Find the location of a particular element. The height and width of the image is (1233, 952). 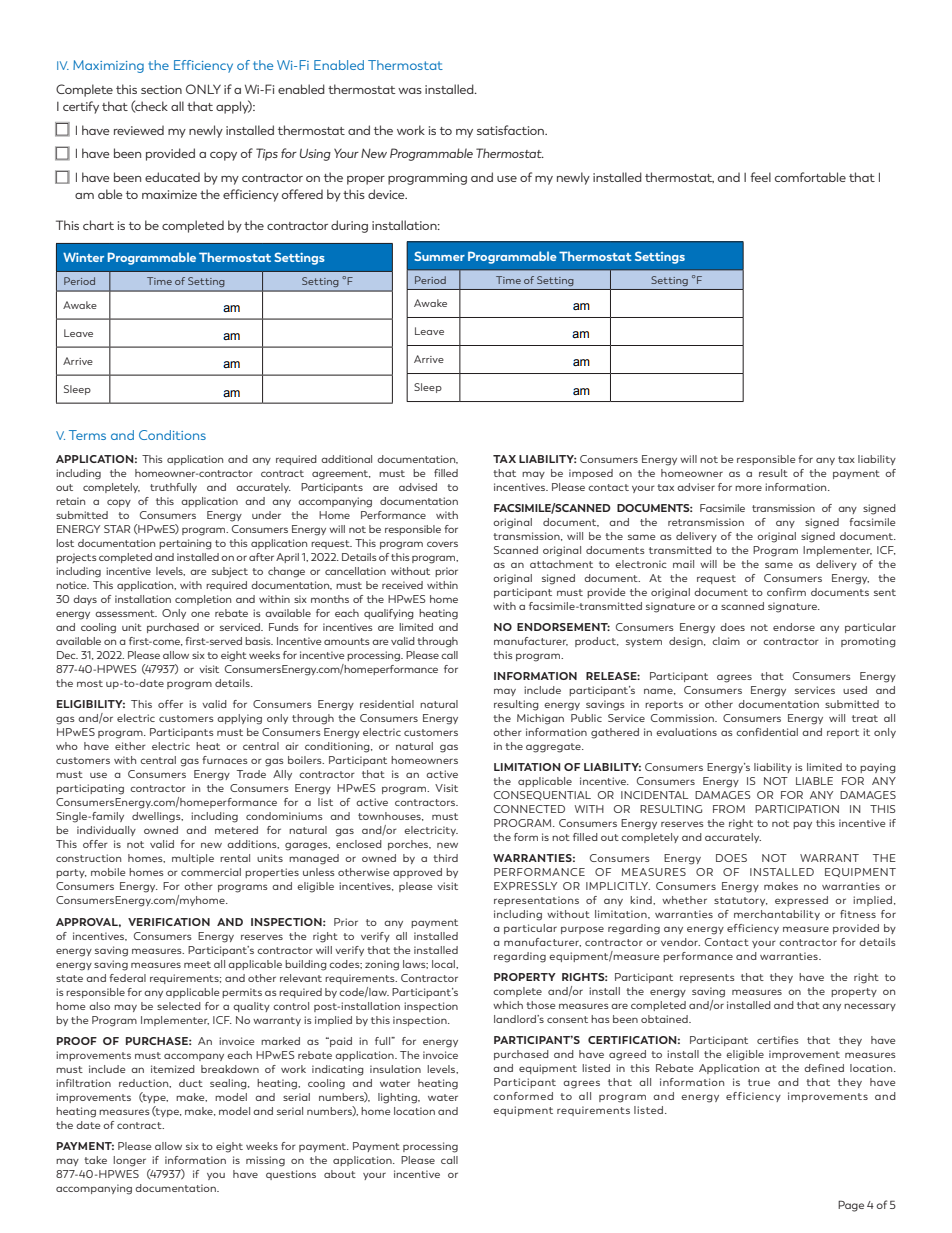

CONNECTED is located at coordinates (529, 809).
